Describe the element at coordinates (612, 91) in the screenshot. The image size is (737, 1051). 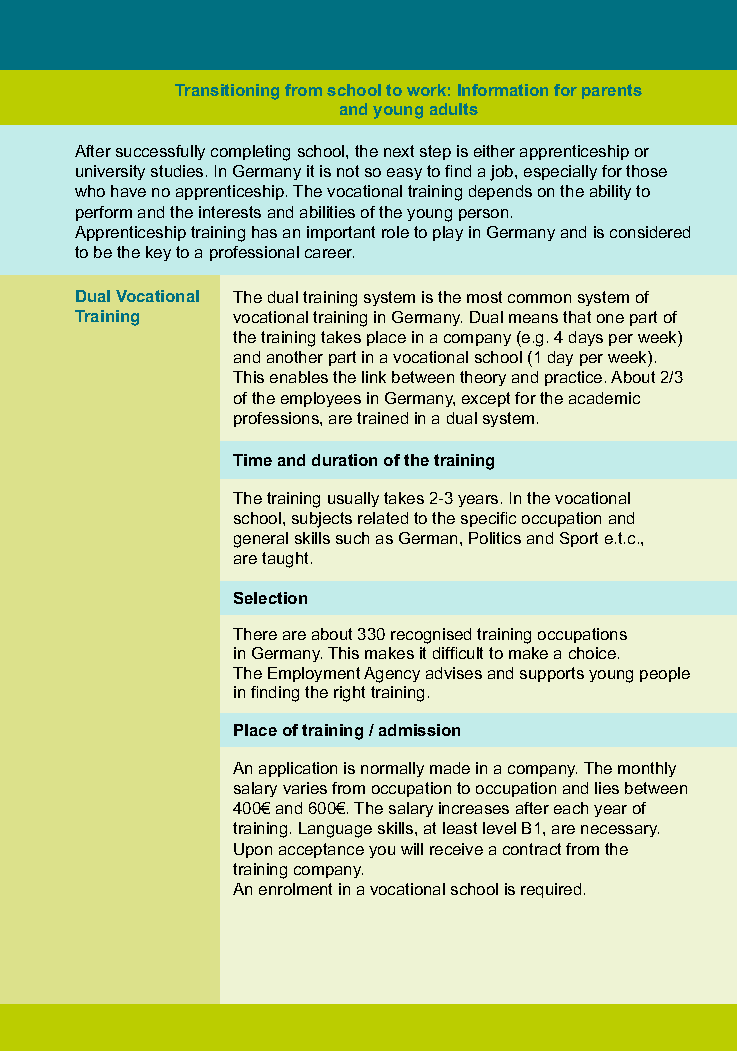
I see `parents` at that location.
